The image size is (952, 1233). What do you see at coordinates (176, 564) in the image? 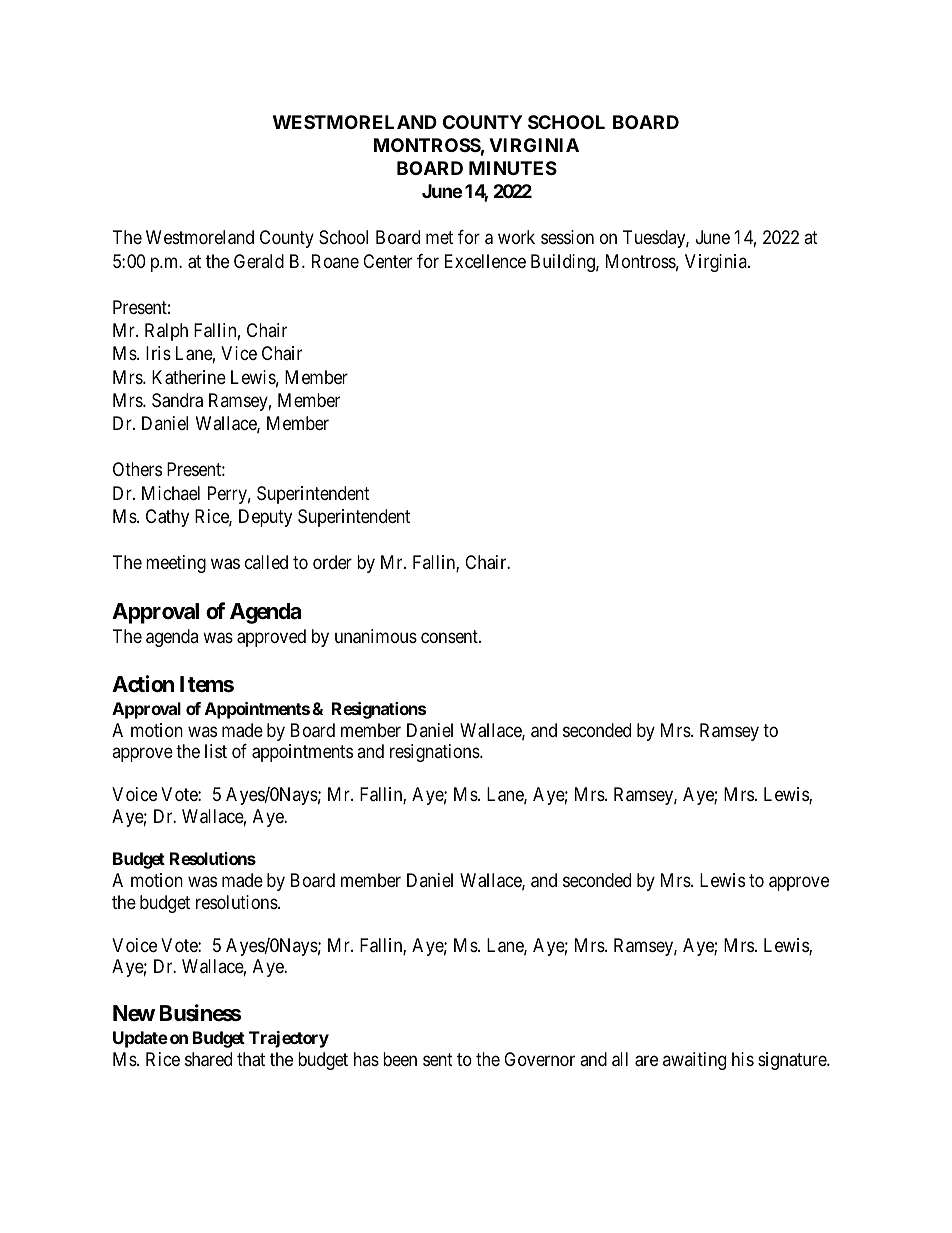
I see `meeting` at bounding box center [176, 564].
